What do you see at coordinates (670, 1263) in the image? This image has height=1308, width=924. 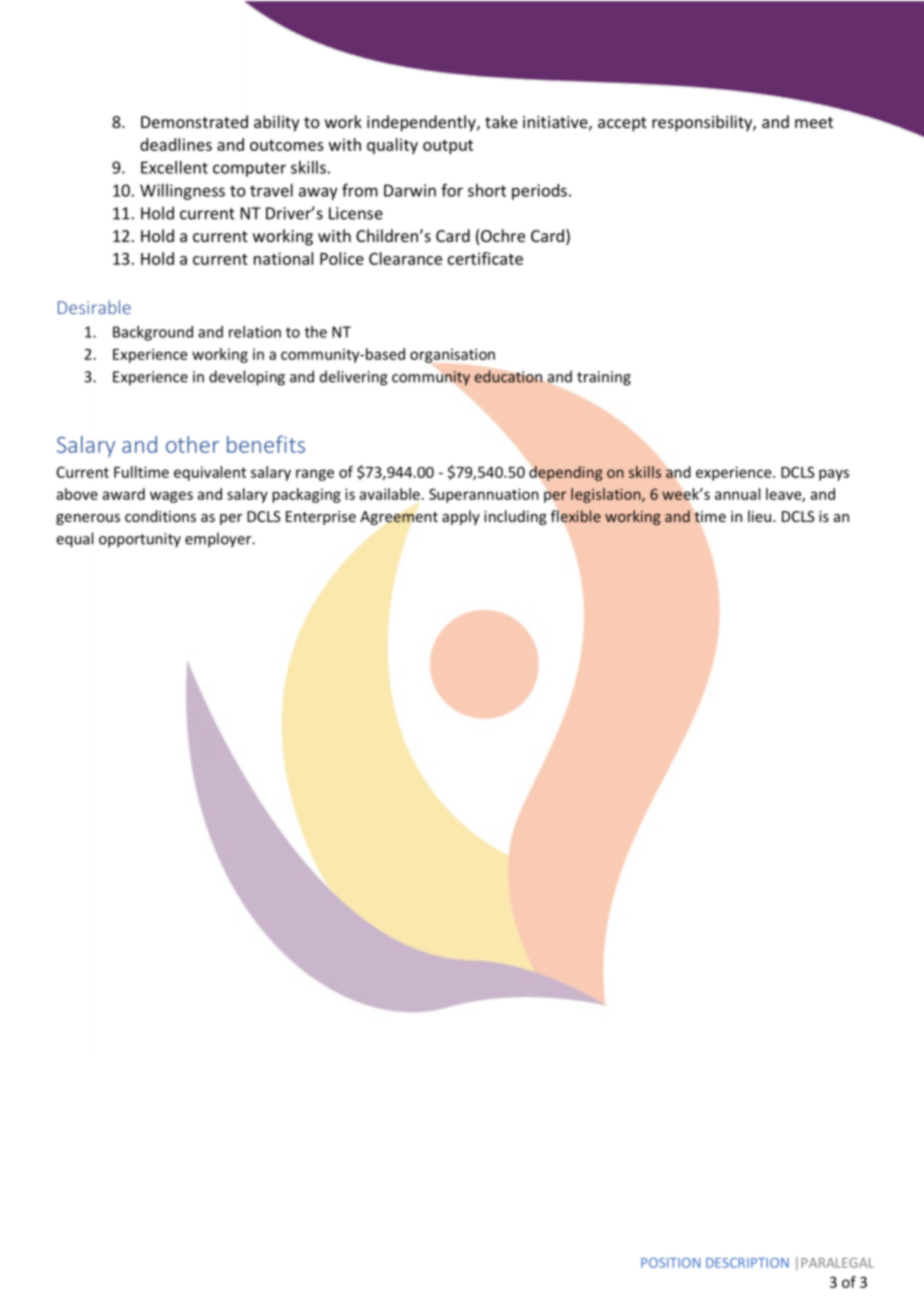 I see `POSITION` at bounding box center [670, 1263].
